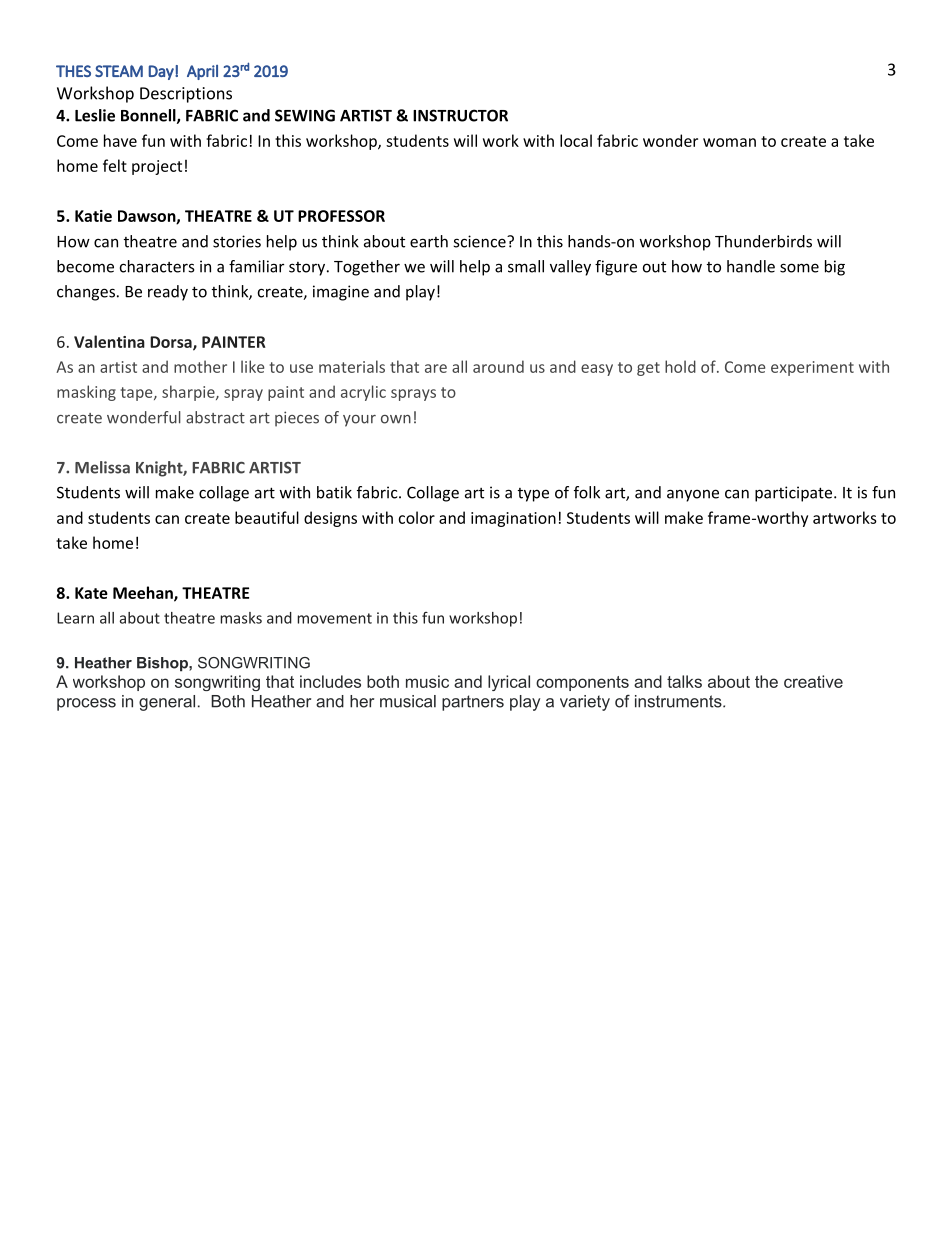  What do you see at coordinates (473, 703) in the document?
I see `partners` at bounding box center [473, 703].
